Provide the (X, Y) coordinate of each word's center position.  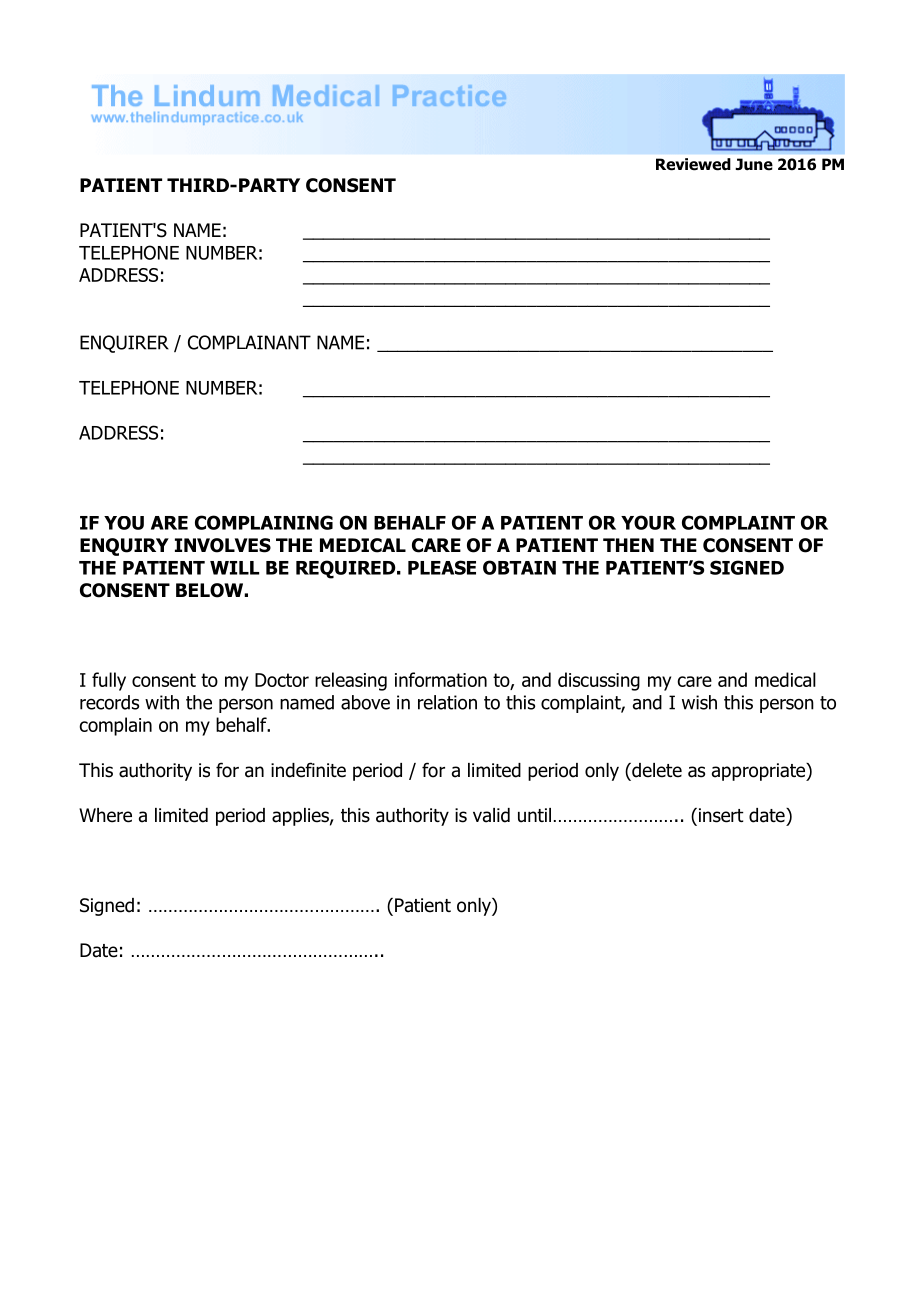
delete (656, 770)
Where (105, 815)
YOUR (648, 522)
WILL (234, 568)
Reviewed (693, 164)
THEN (628, 545)
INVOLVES (223, 545)
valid (491, 815)
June (754, 164)
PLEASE (442, 567)
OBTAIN (519, 567)
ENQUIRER (124, 344)
